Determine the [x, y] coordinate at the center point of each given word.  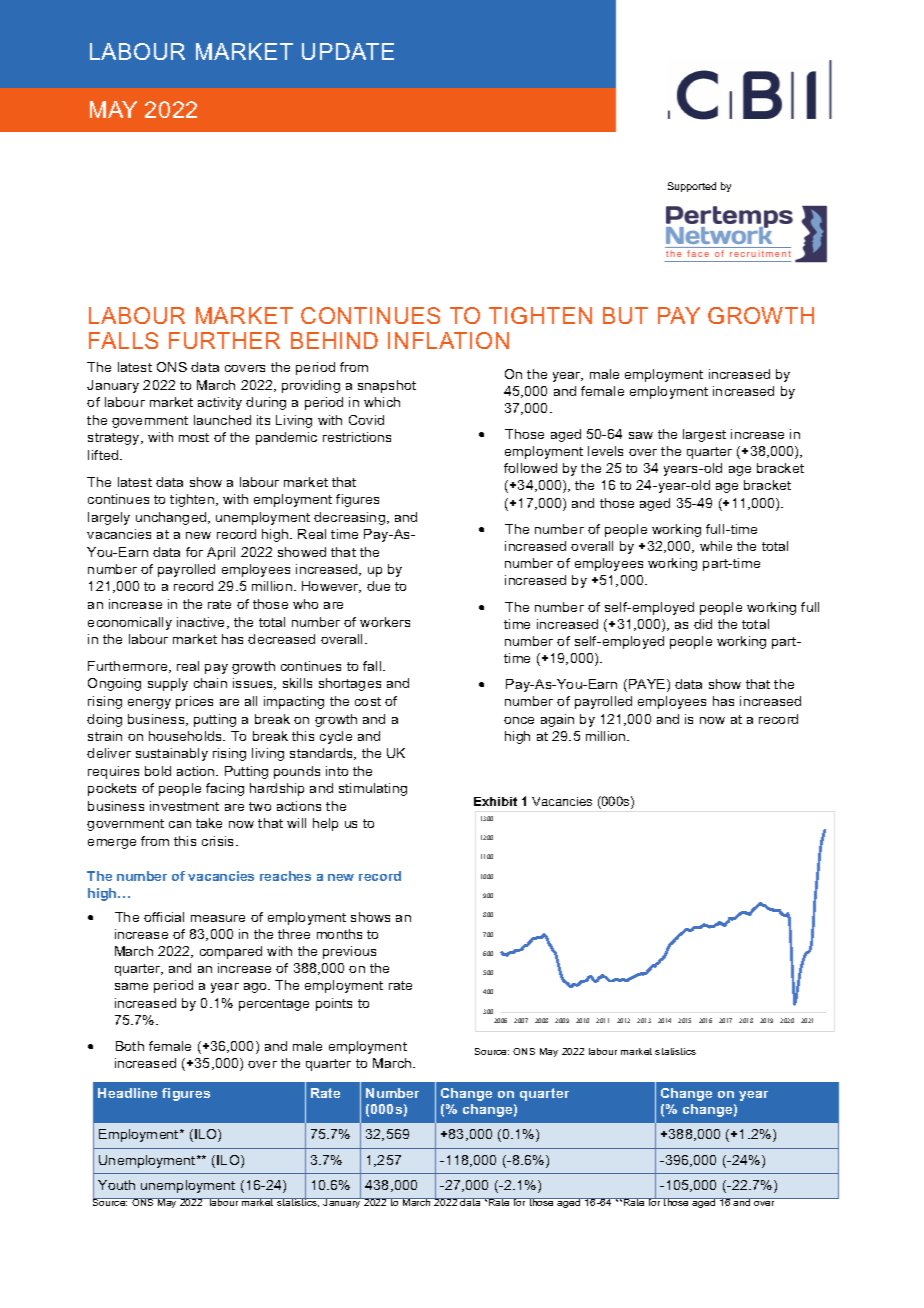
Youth [116, 1185]
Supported [692, 187]
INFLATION [448, 340]
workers [385, 622]
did [703, 624]
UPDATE [348, 51]
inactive [202, 623]
